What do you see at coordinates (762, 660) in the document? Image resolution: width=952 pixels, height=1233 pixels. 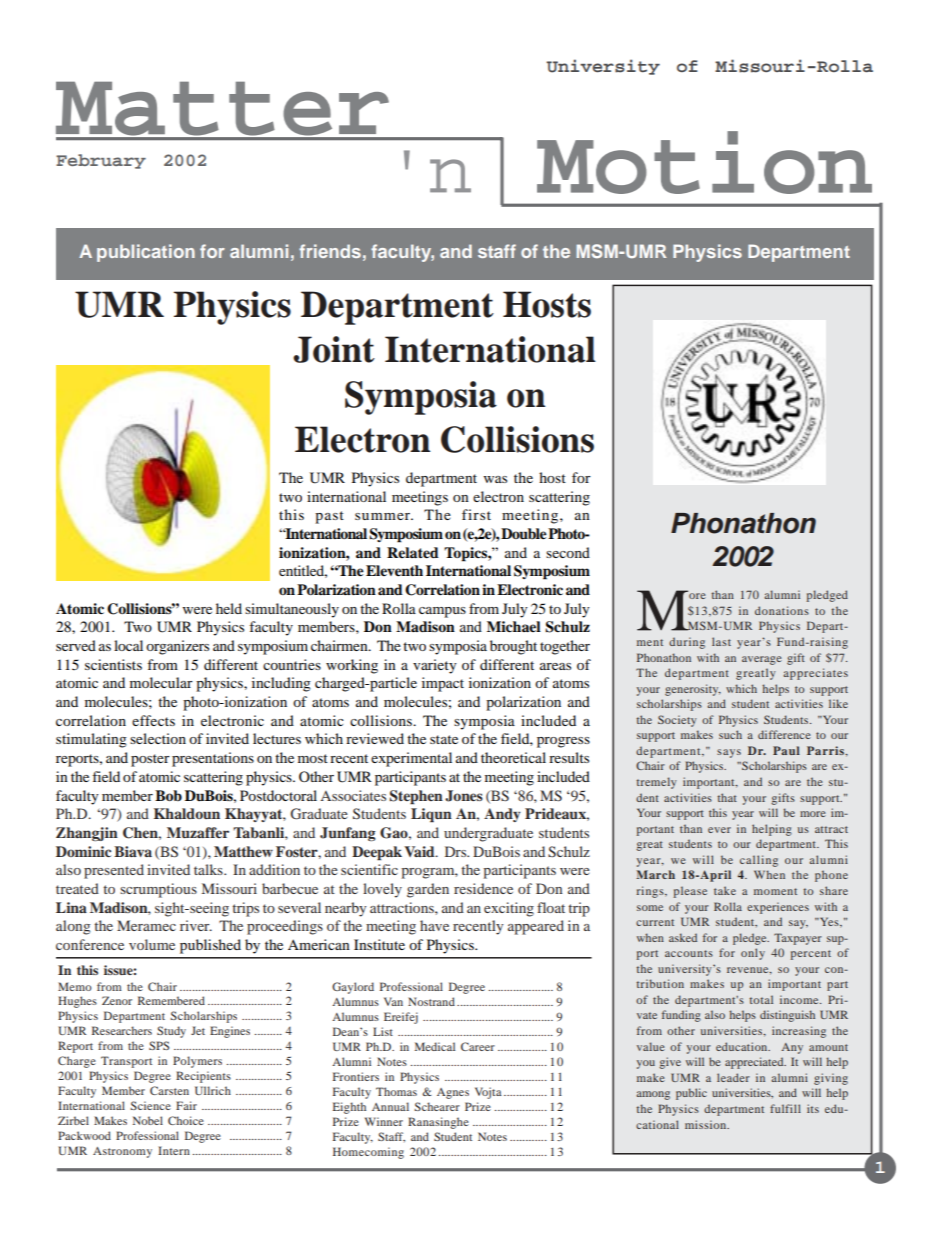 I see `average` at bounding box center [762, 660].
